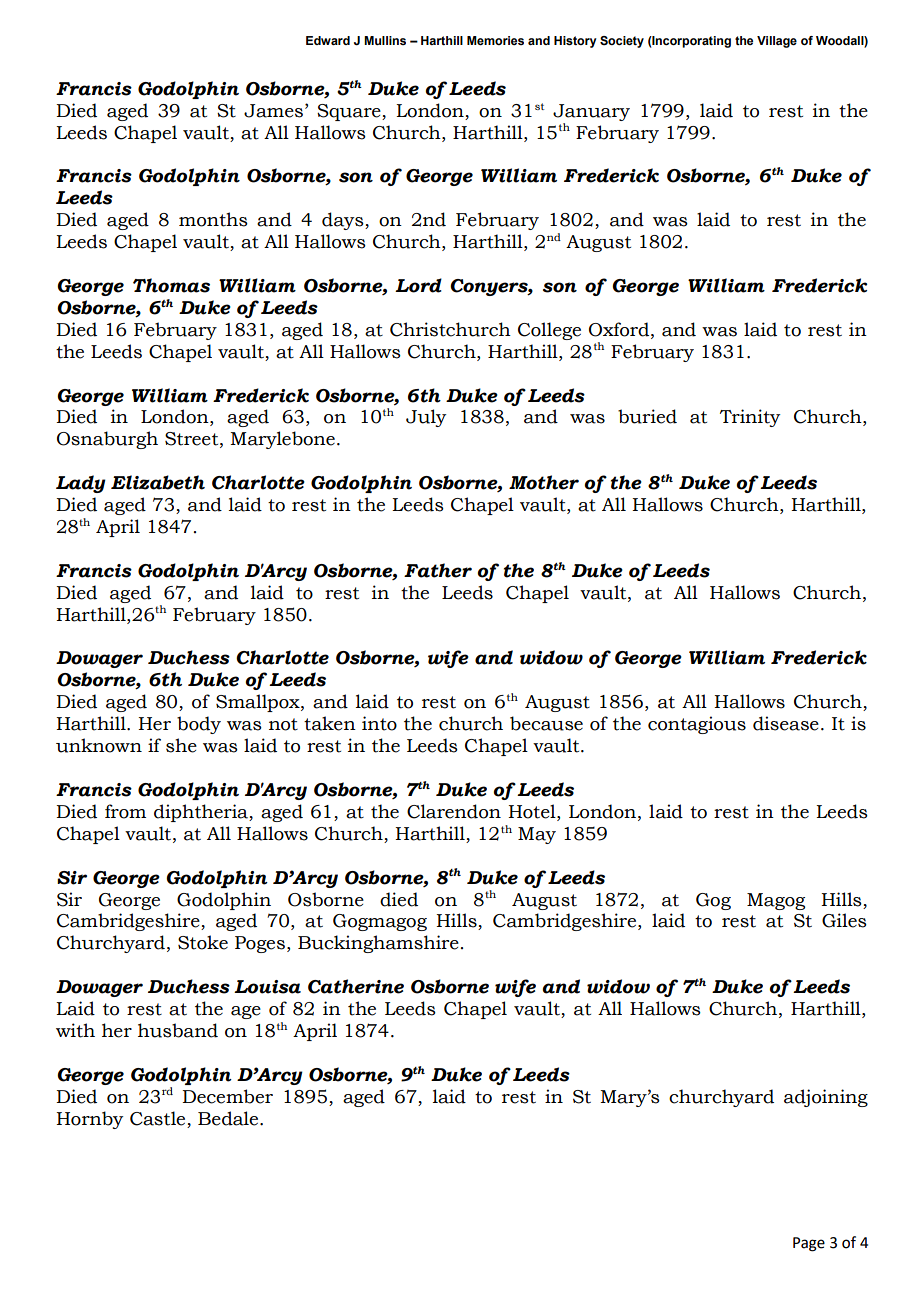 The height and width of the screenshot is (1308, 924). Describe the element at coordinates (786, 723) in the screenshot. I see `disease` at that location.
